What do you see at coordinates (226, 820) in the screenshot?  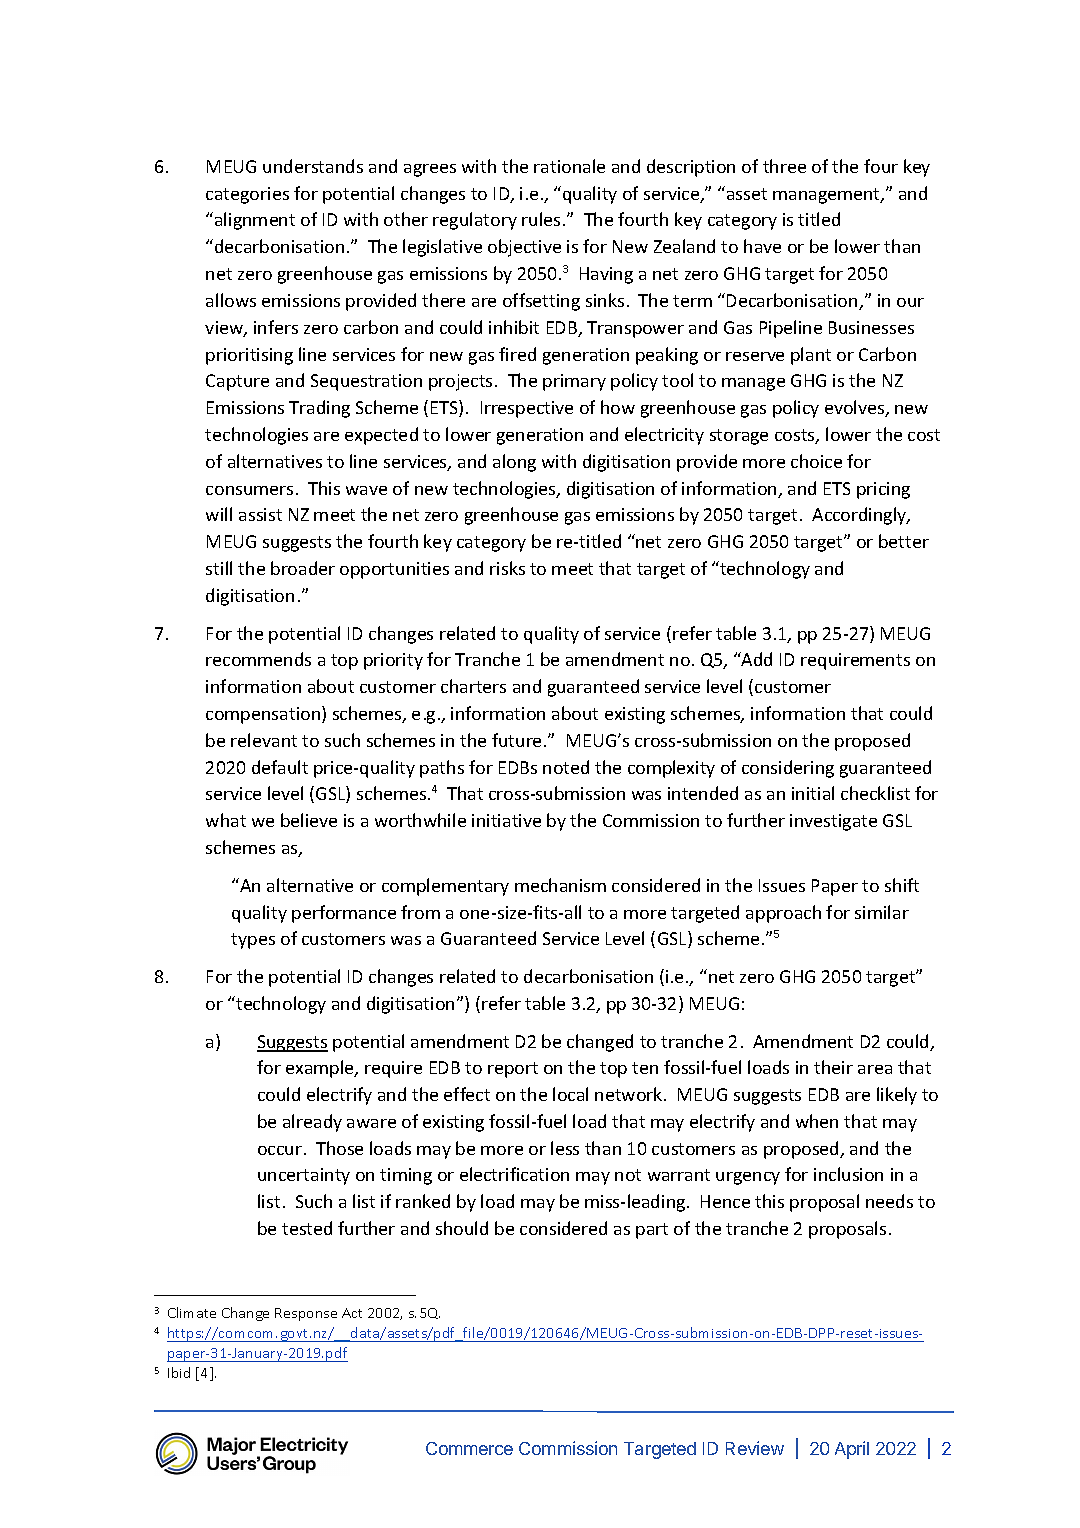 I see `what` at bounding box center [226, 820].
